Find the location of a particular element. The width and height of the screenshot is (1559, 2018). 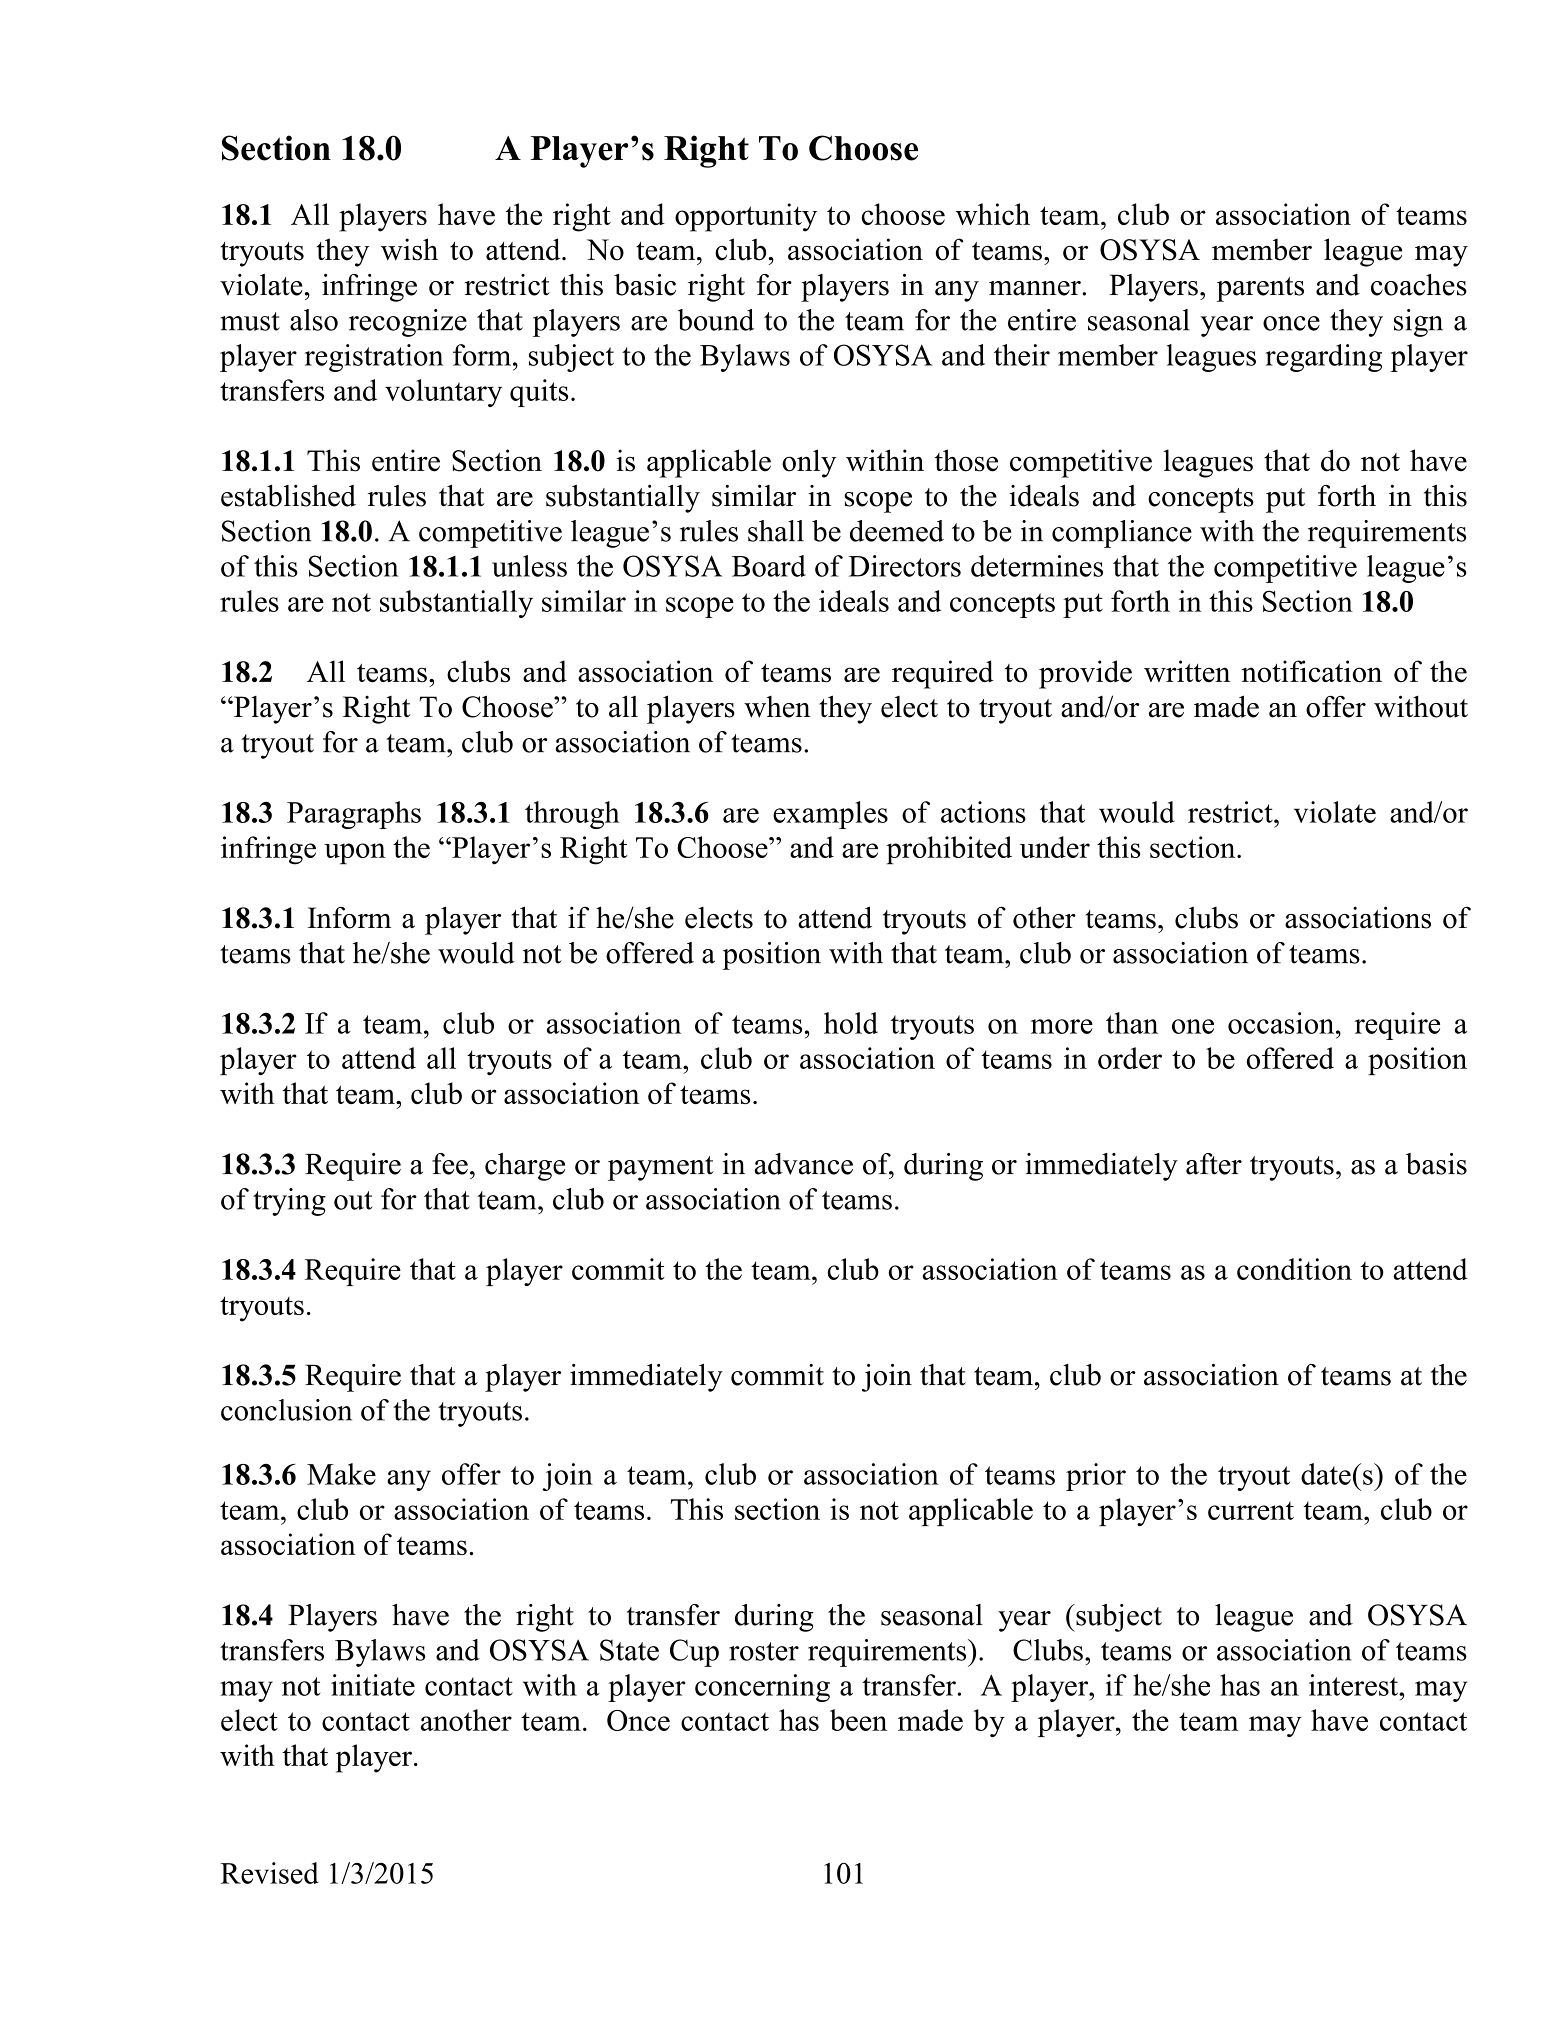

Make is located at coordinates (341, 1474).
